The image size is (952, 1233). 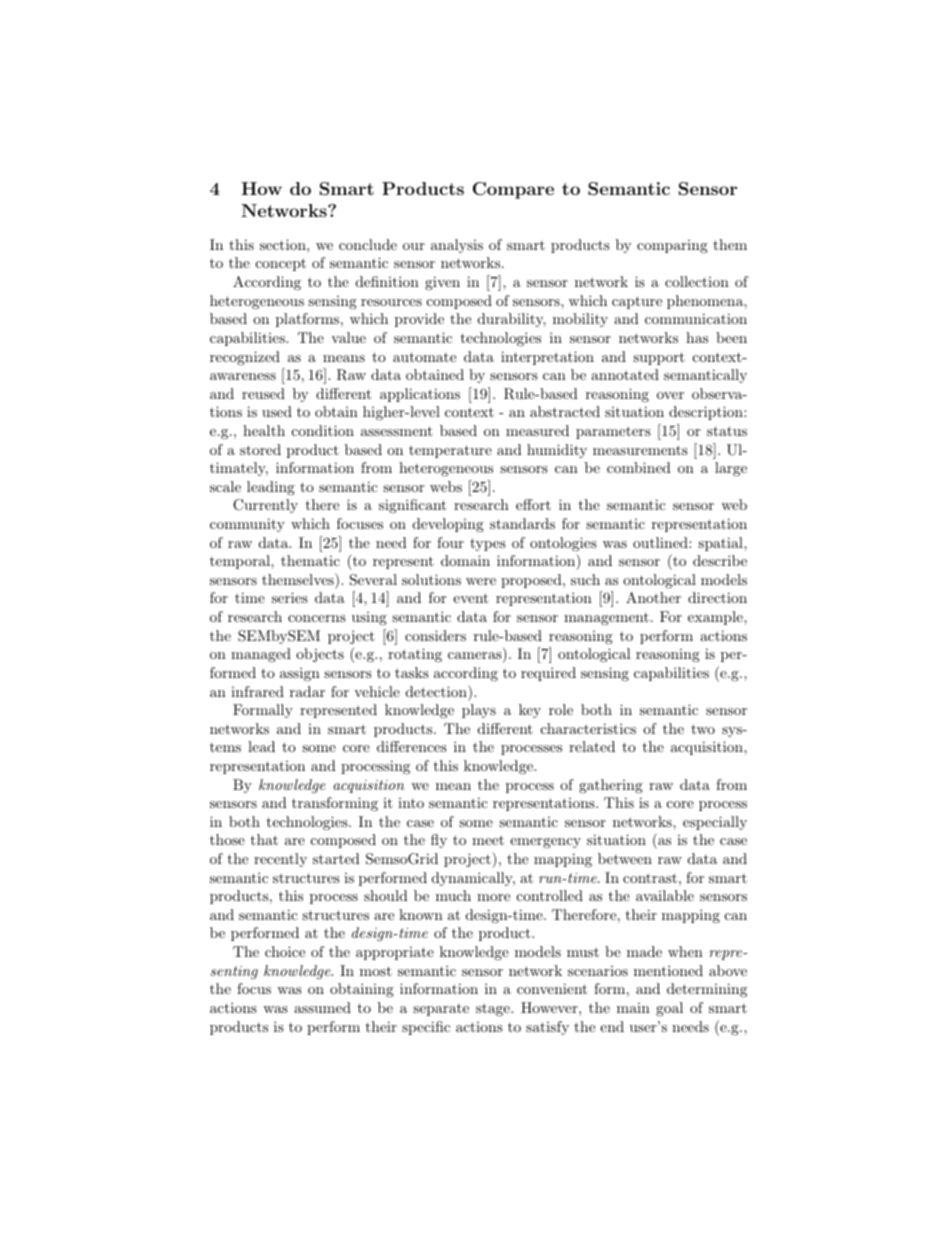 I want to click on section, so click(x=284, y=244).
